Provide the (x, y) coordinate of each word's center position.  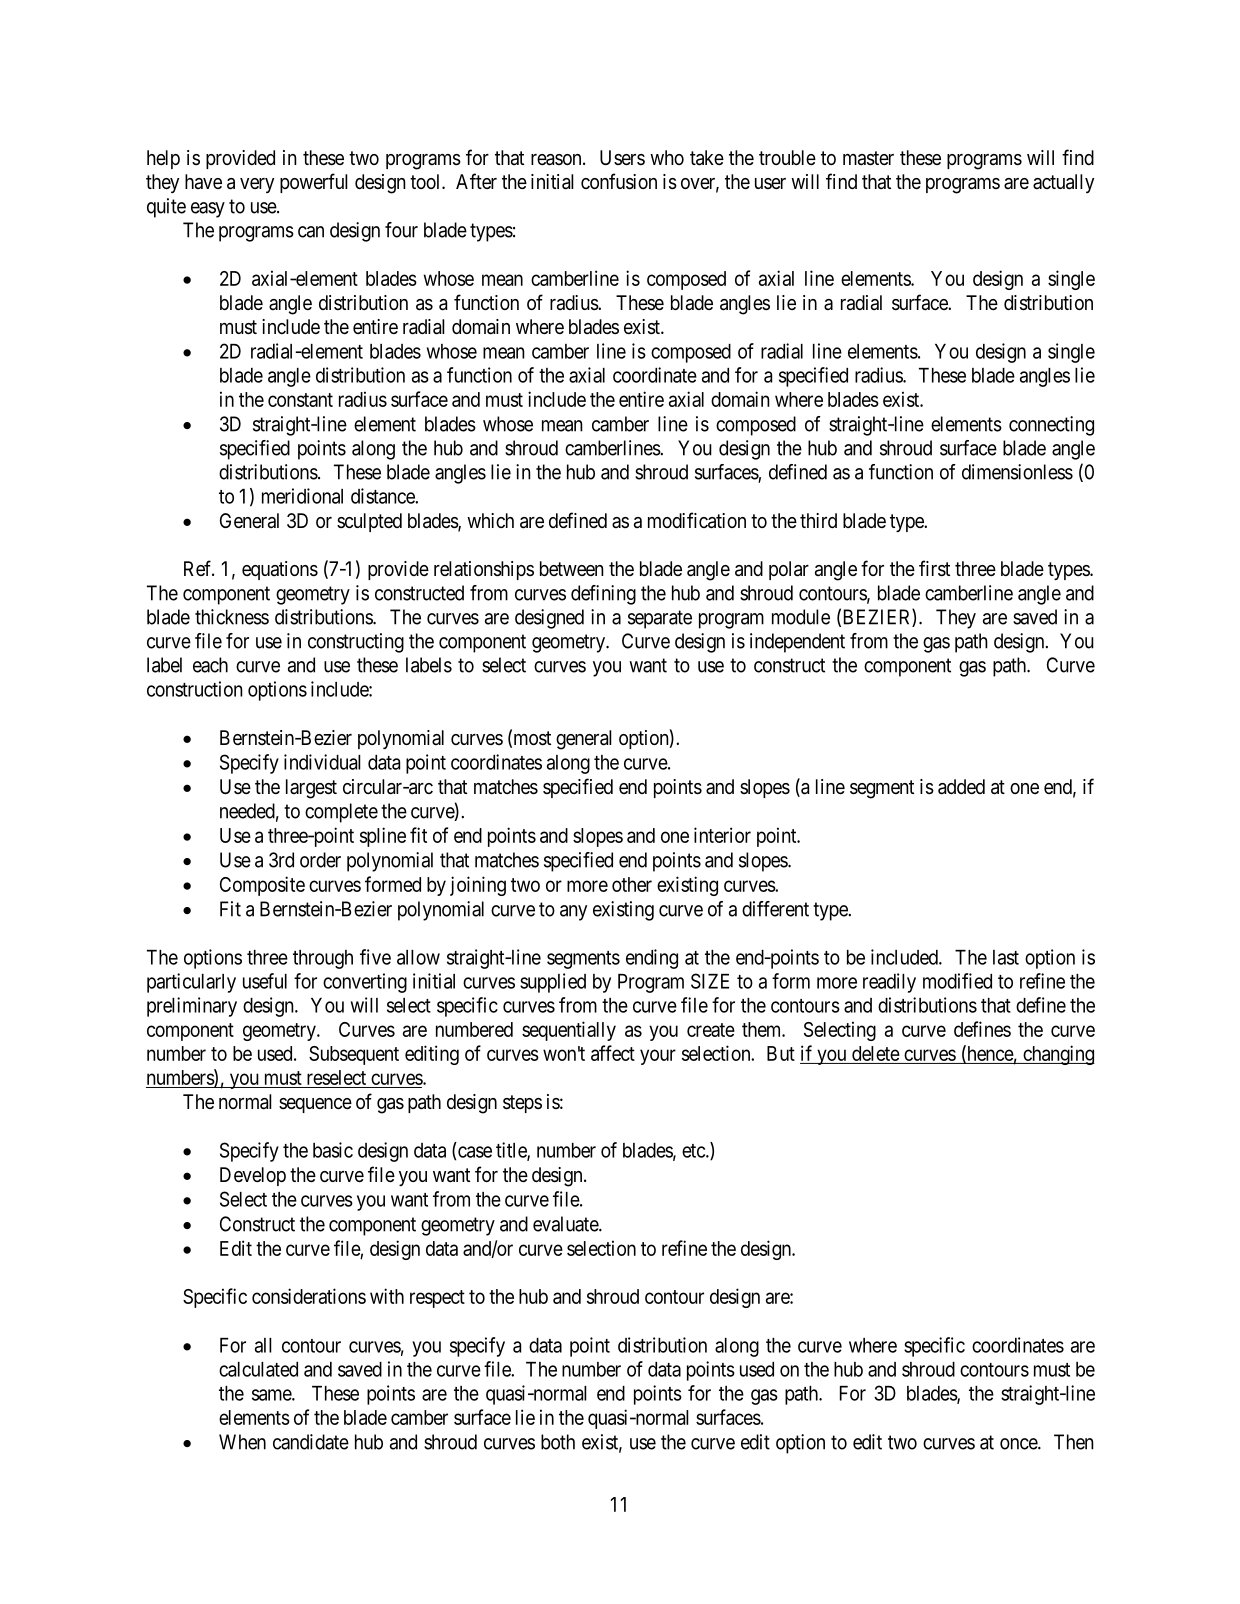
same (272, 1395)
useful (265, 981)
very (257, 185)
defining (603, 595)
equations (280, 570)
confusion (619, 181)
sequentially (569, 1031)
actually (1063, 183)
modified (957, 981)
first (934, 568)
